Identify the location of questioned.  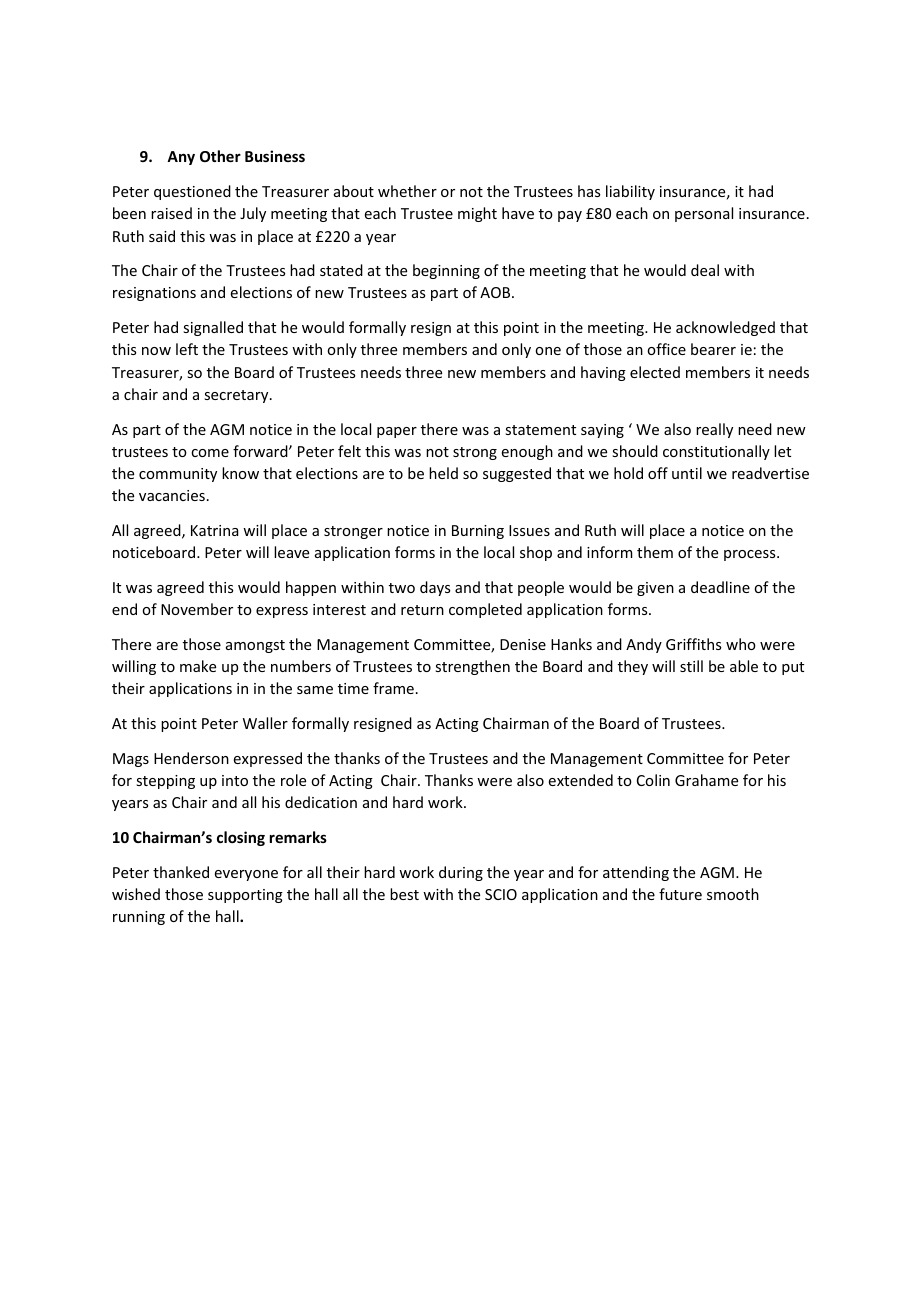
(192, 192).
